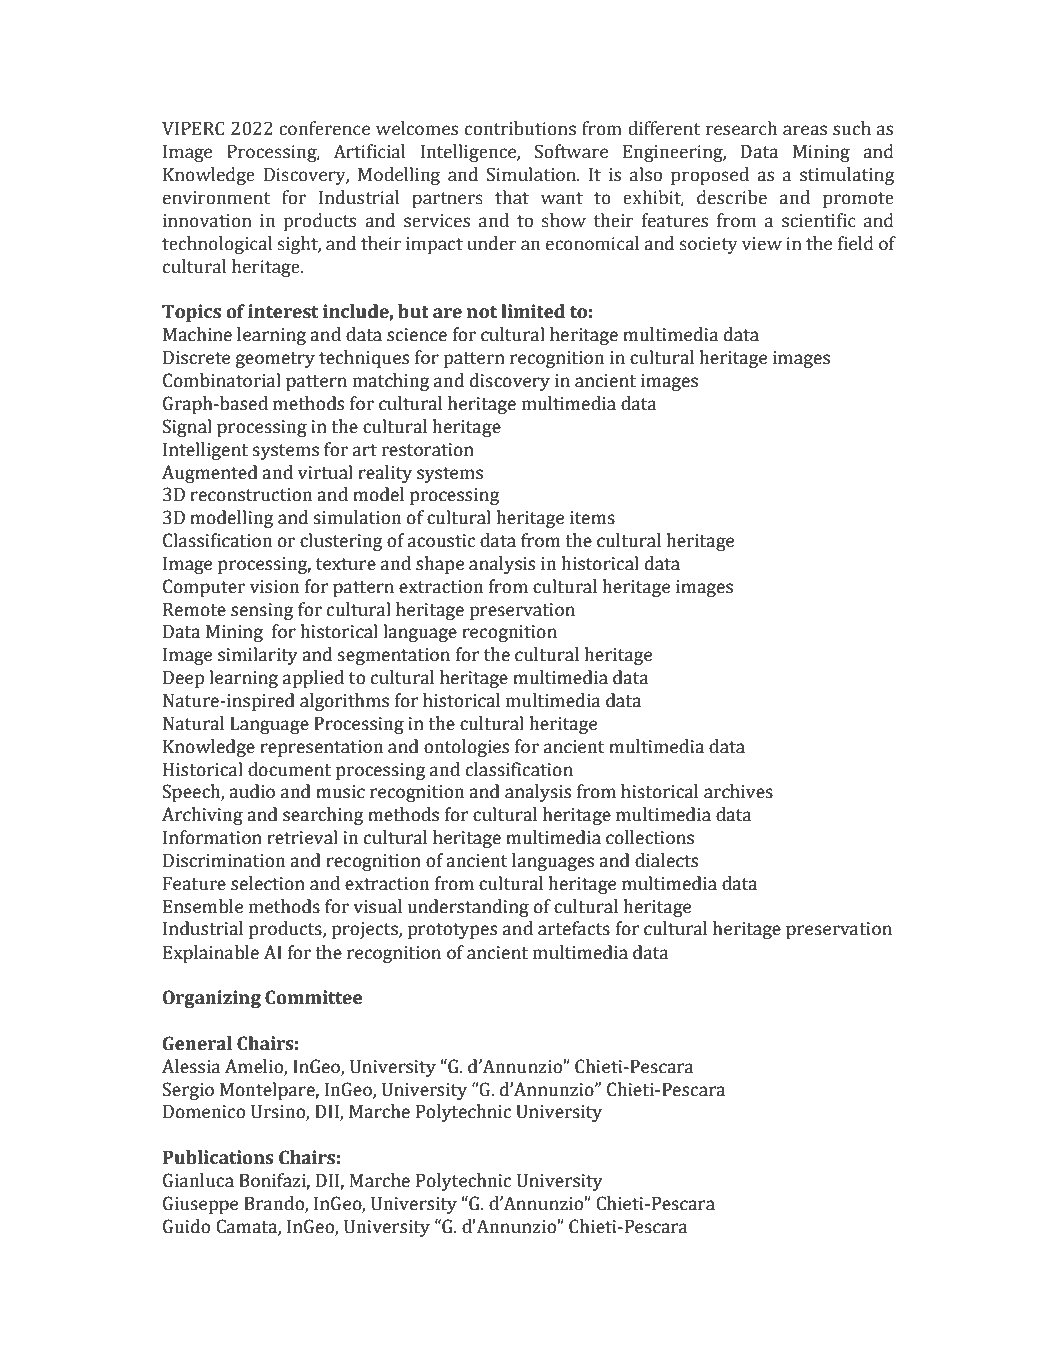  Describe the element at coordinates (216, 198) in the page. I see `environment` at that location.
